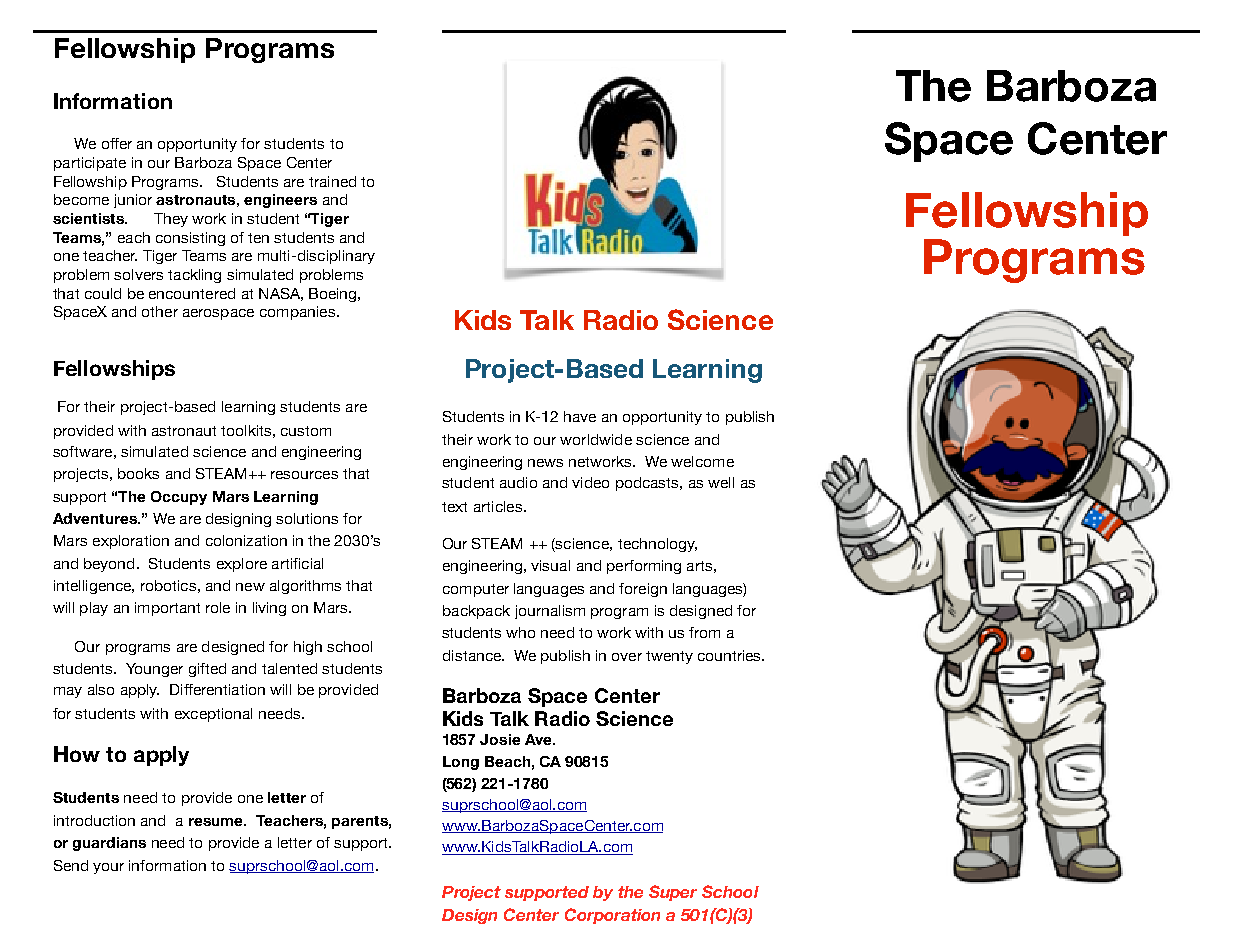 This page has height=952, width=1233. I want to click on text, so click(454, 507).
